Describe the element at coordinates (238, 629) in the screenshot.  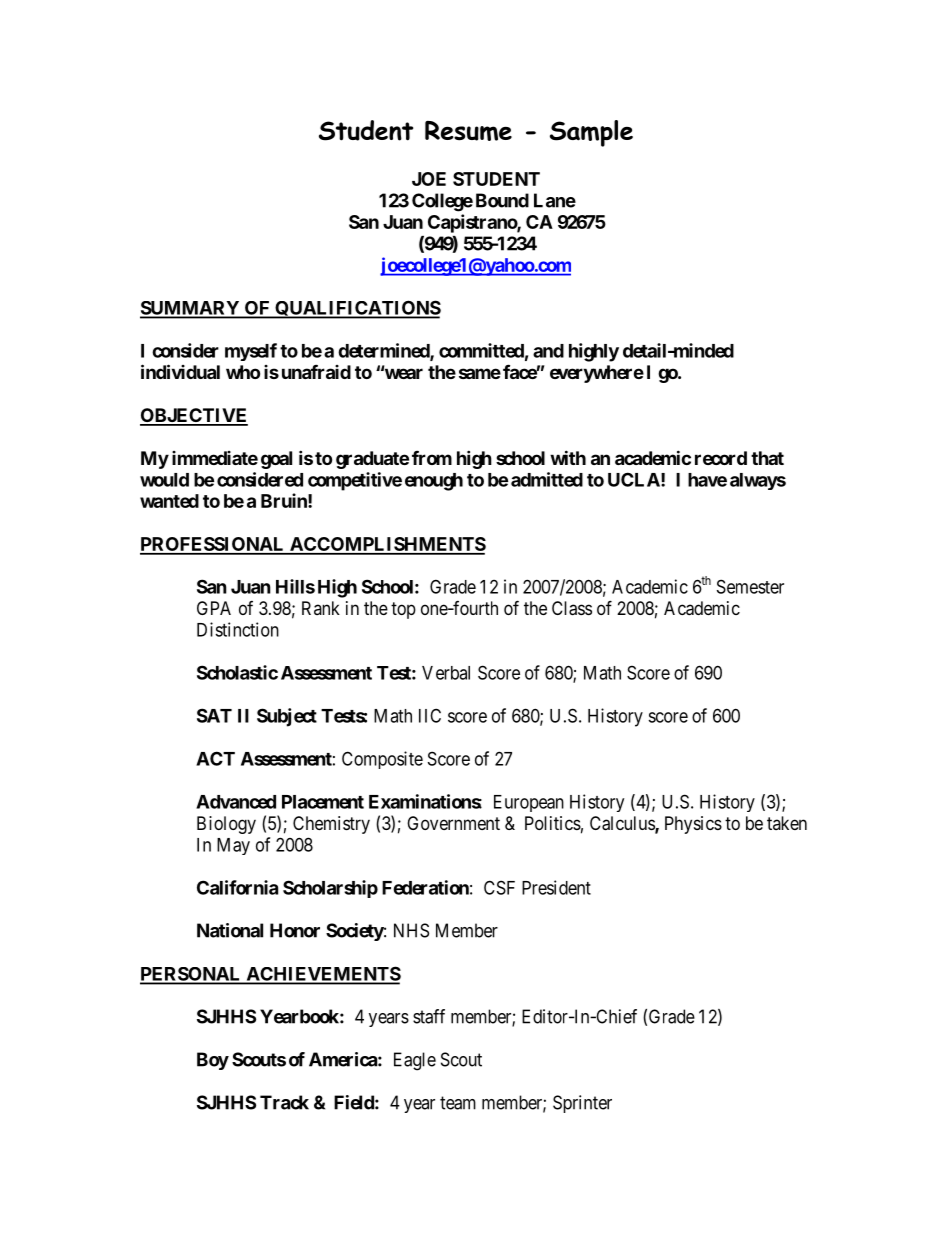
I see `Distinction` at that location.
